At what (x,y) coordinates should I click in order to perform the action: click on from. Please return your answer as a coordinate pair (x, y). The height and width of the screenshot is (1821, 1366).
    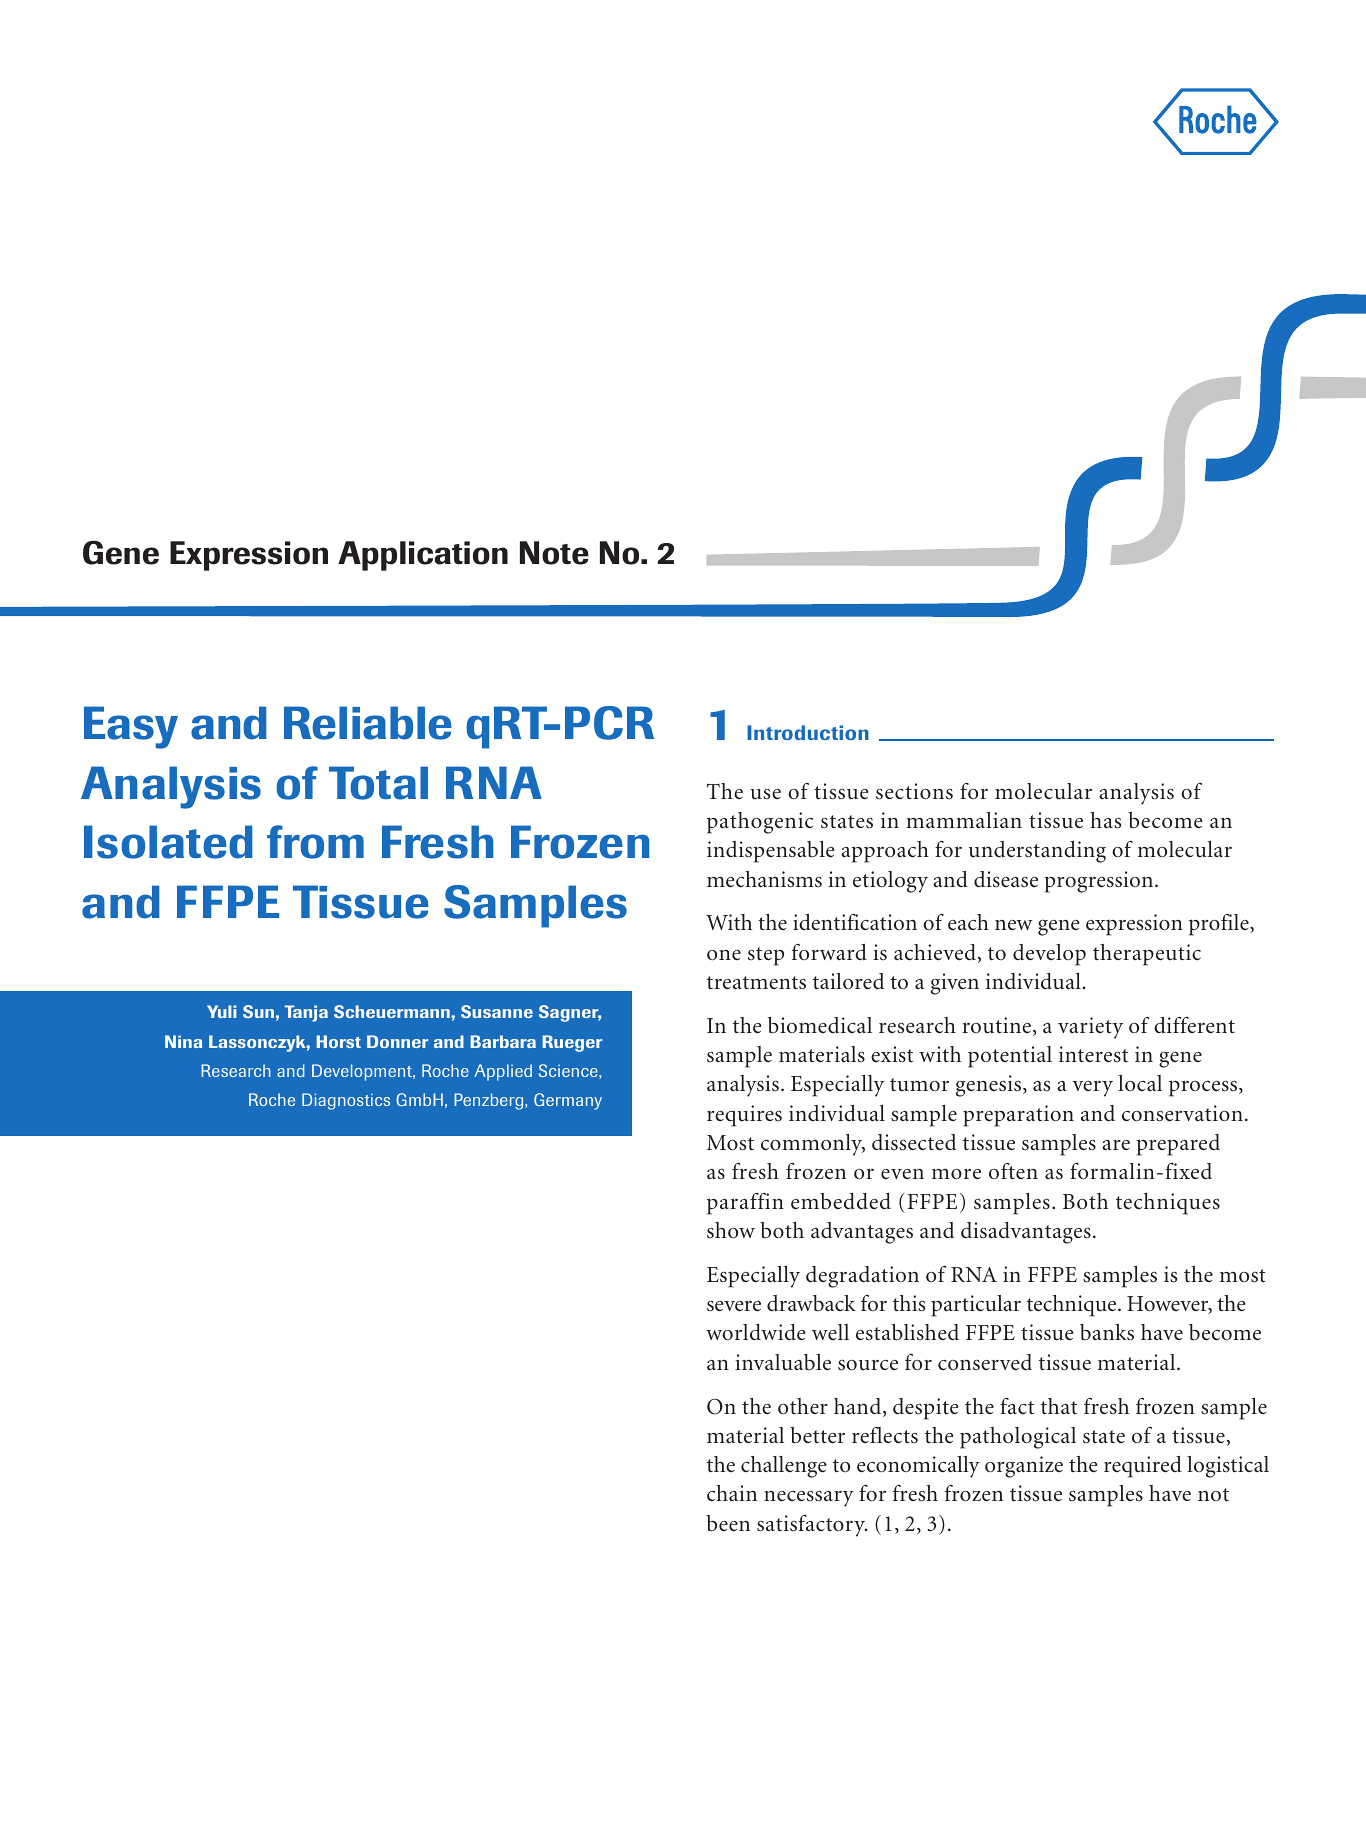
    Looking at the image, I should click on (315, 842).
